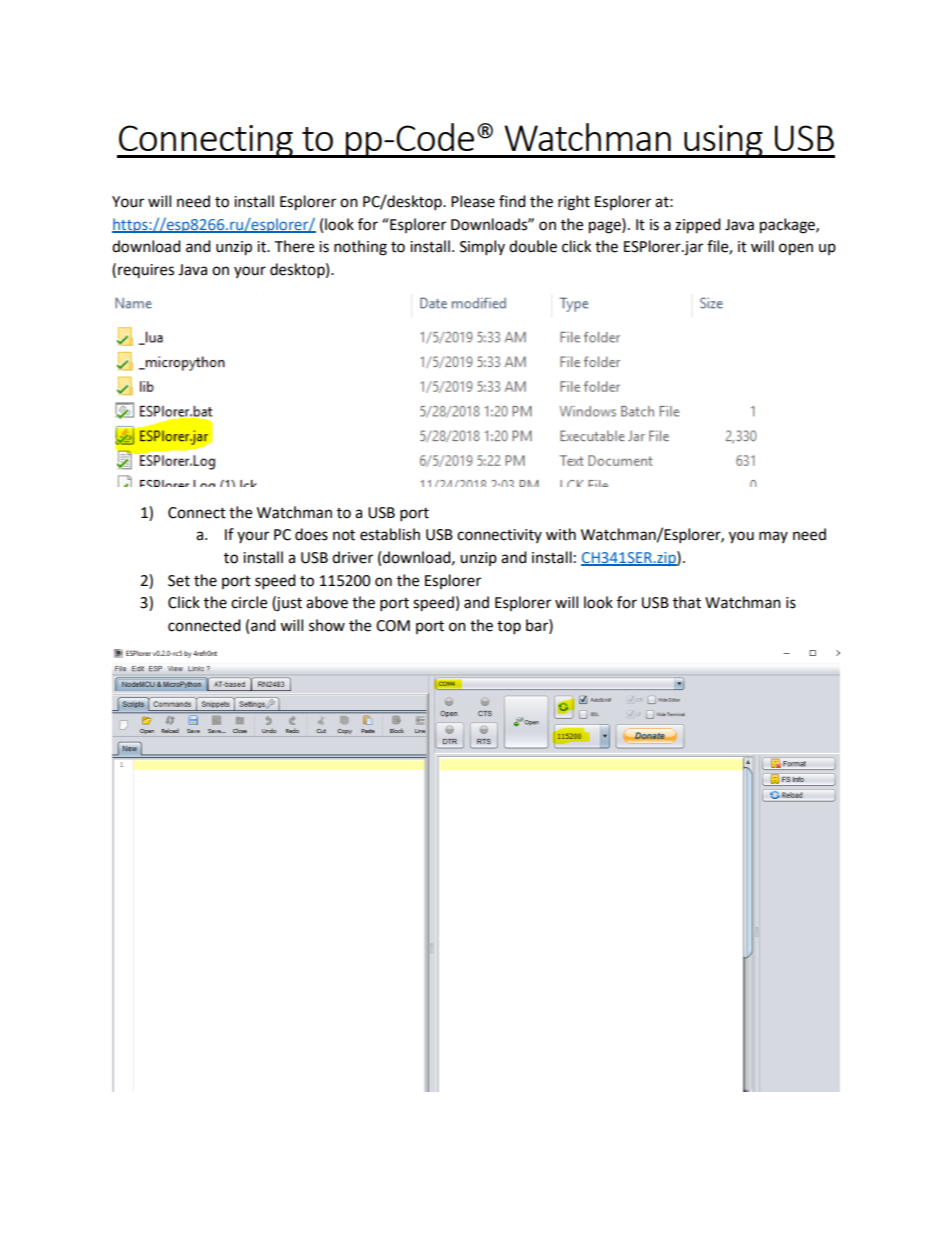 This screenshot has height=1233, width=952. Describe the element at coordinates (473, 201) in the screenshot. I see `Please` at that location.
